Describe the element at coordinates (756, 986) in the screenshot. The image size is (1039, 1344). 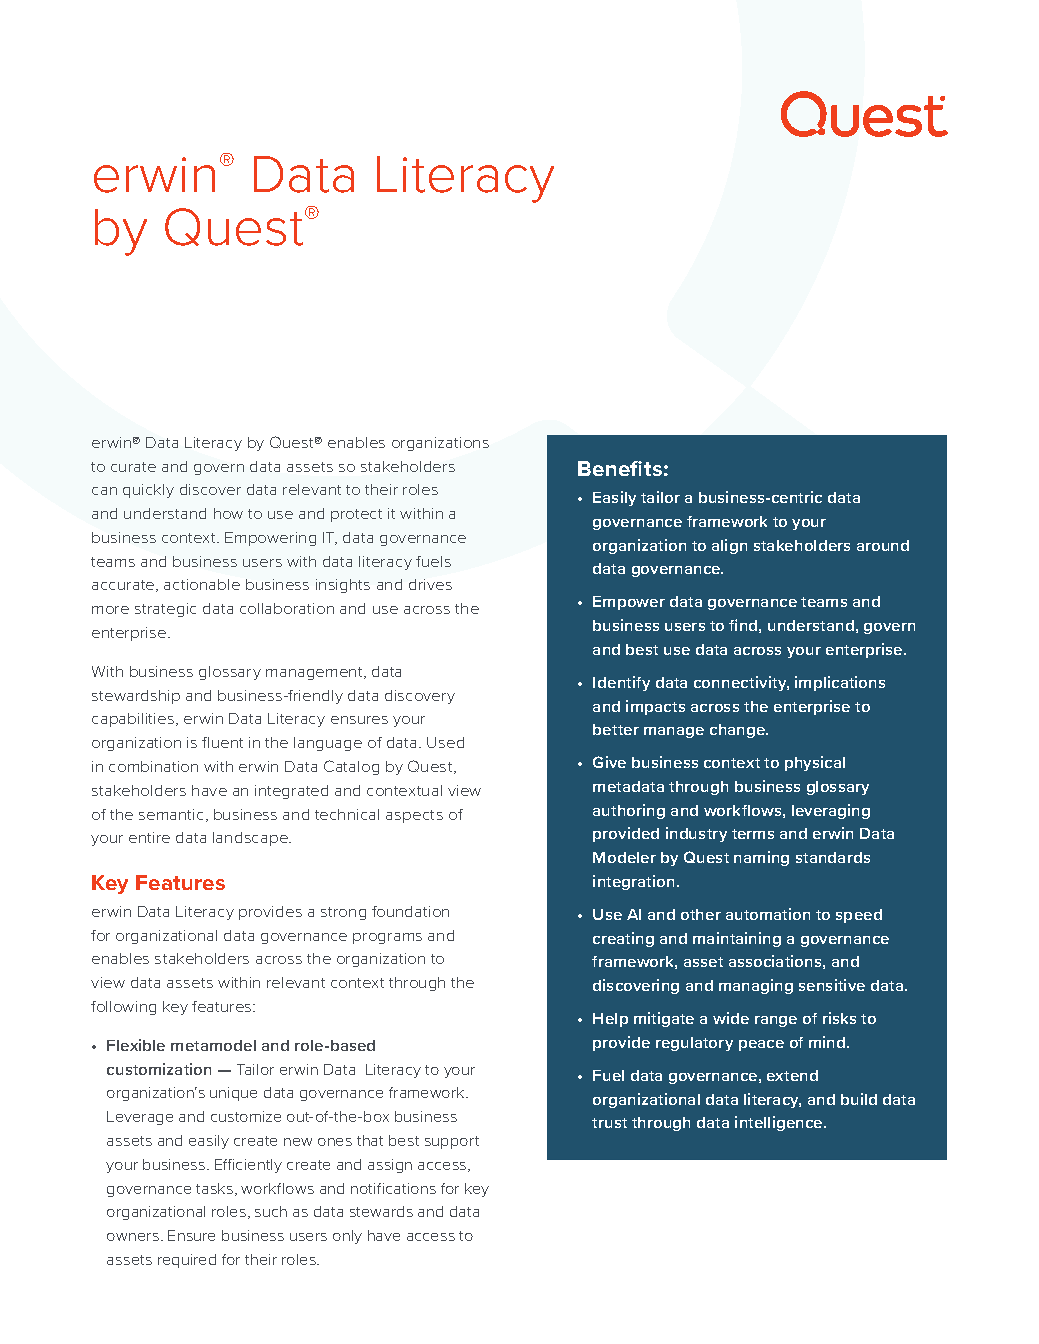
I see `managing` at that location.
